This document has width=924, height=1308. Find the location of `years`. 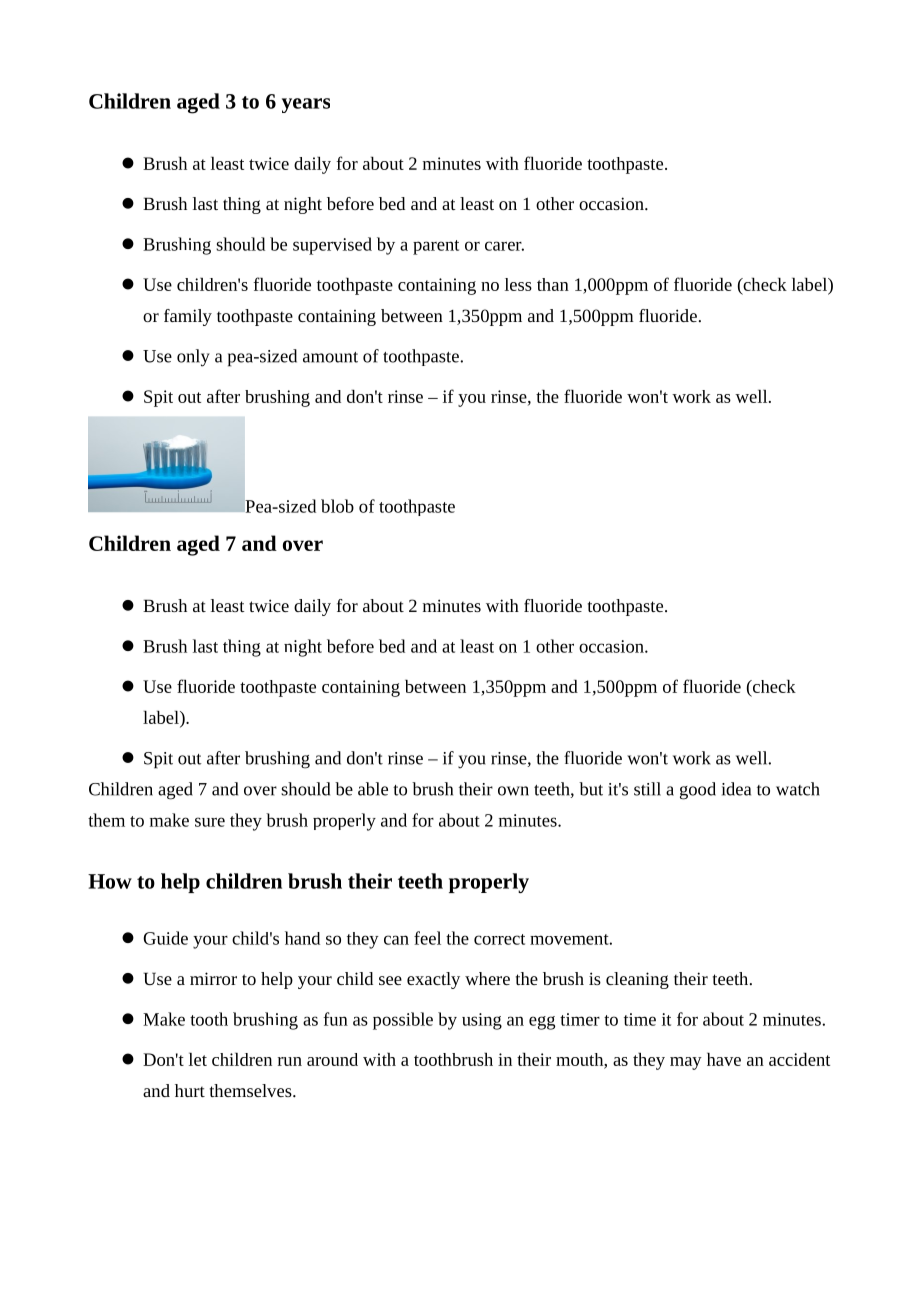

years is located at coordinates (306, 105).
